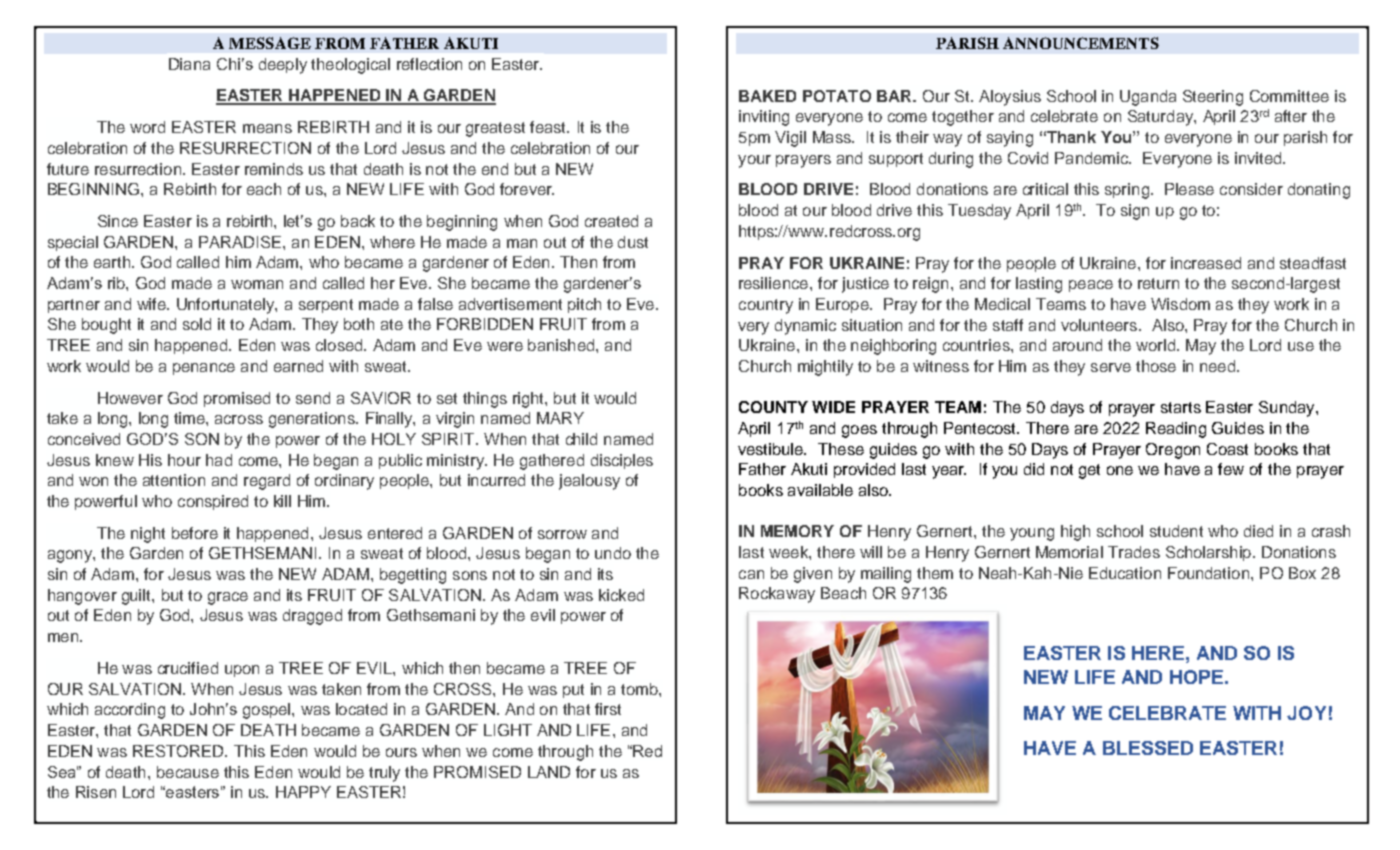  What do you see at coordinates (1176, 531) in the screenshot?
I see `student` at bounding box center [1176, 531].
